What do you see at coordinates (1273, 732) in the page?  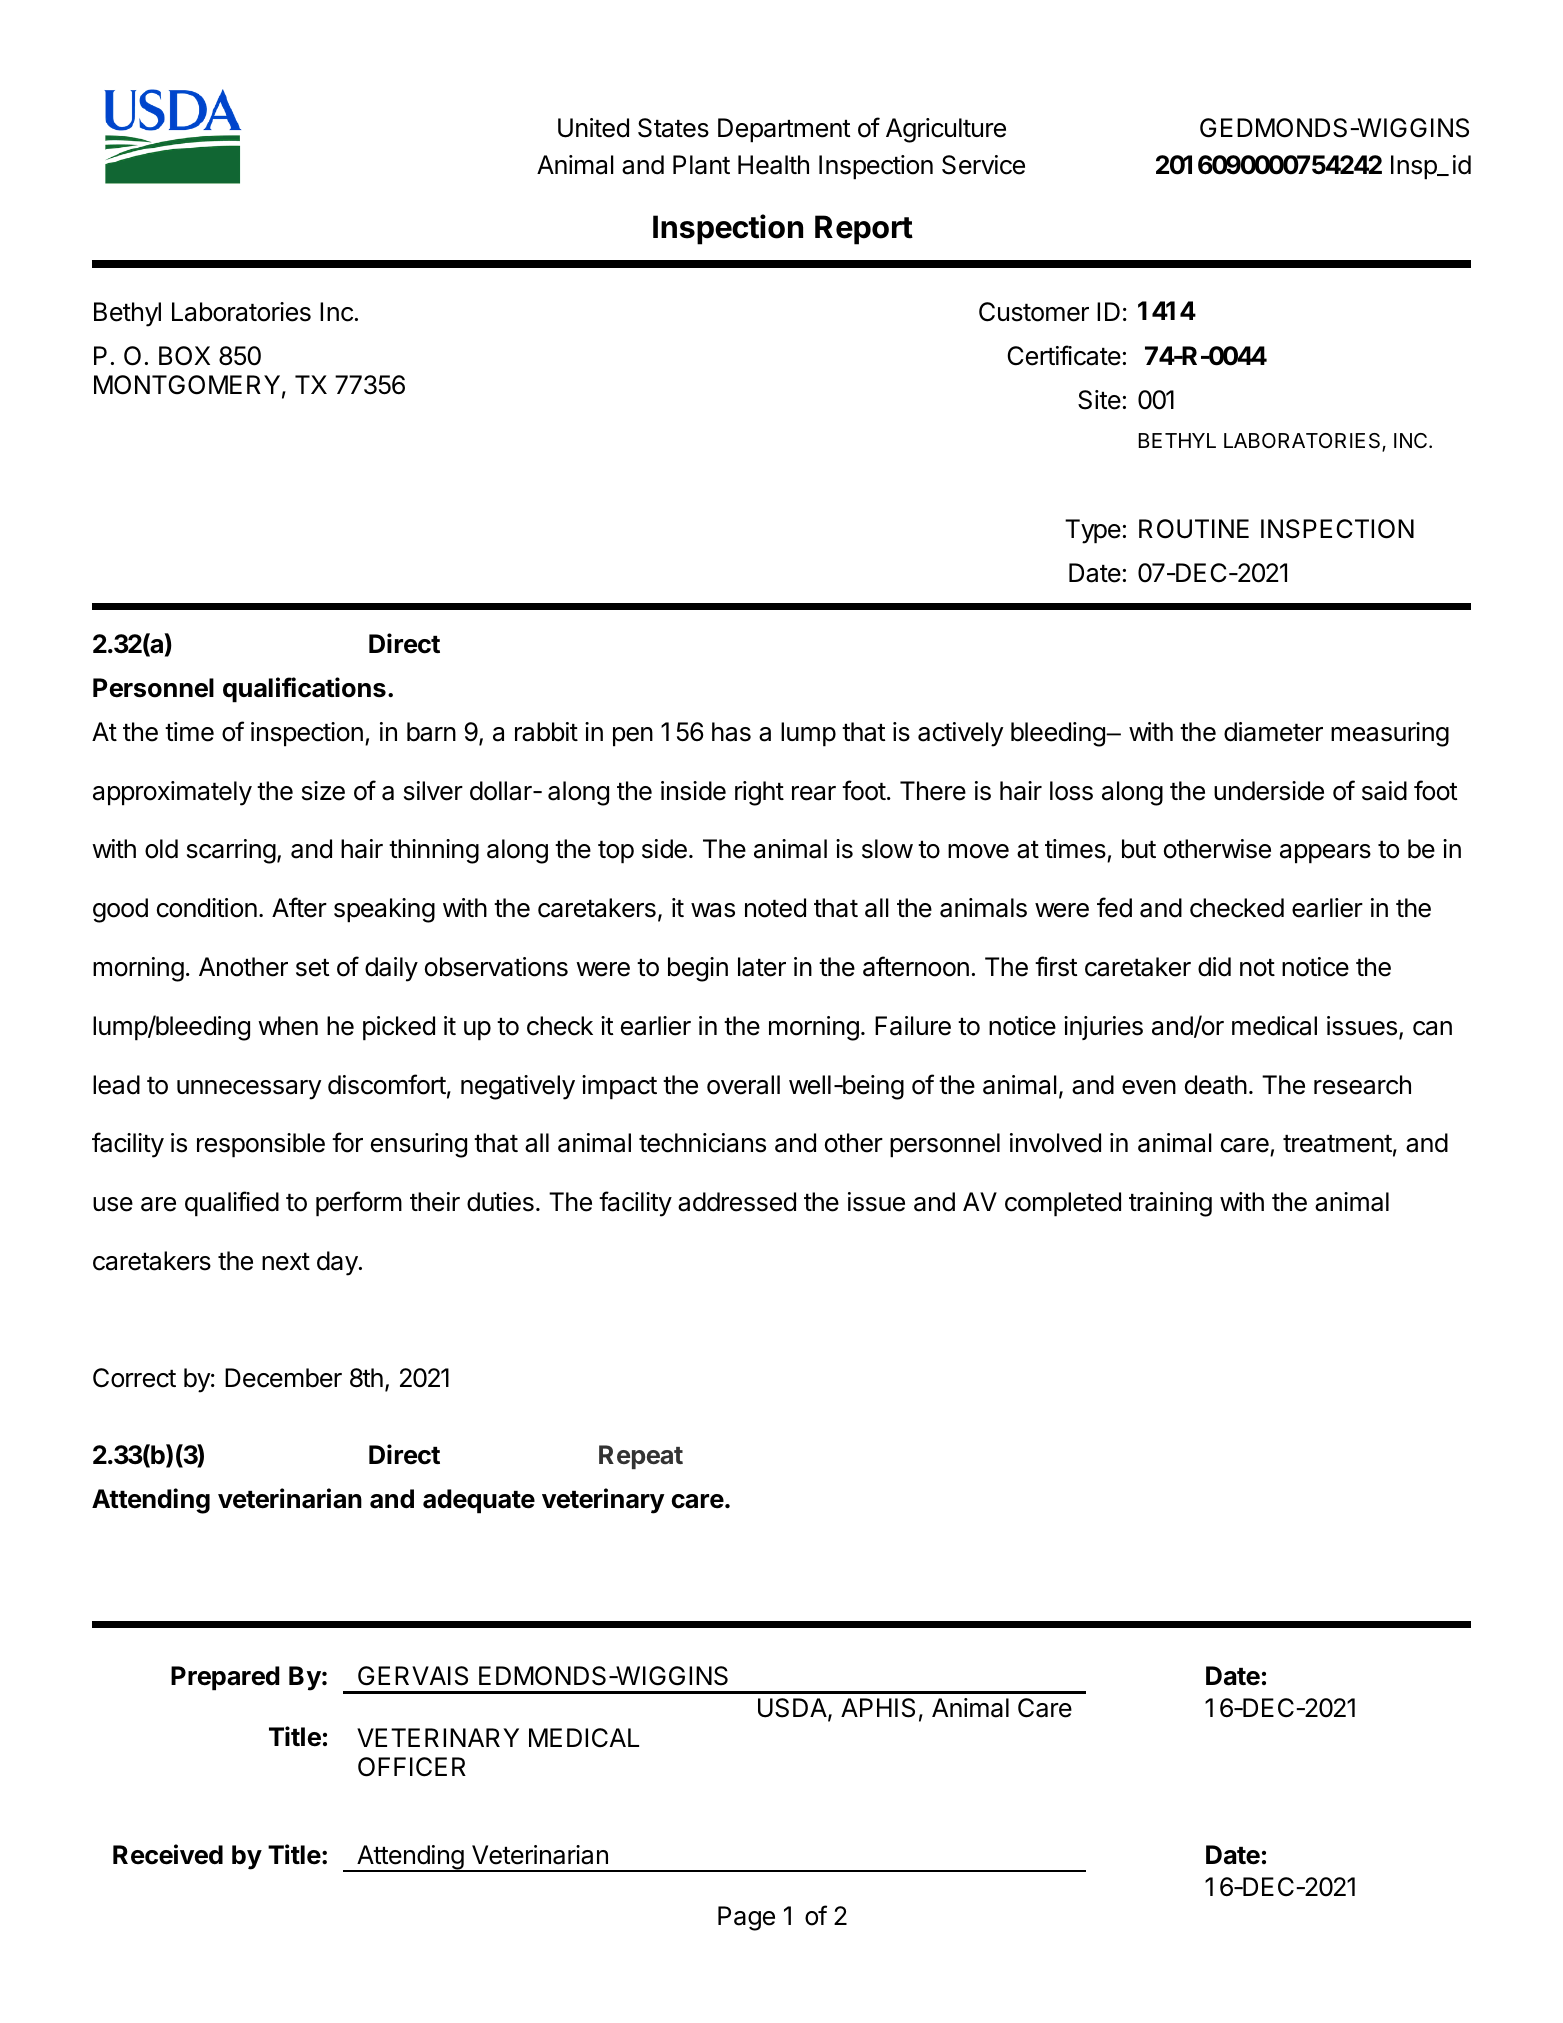 I see `diameter` at bounding box center [1273, 732].
